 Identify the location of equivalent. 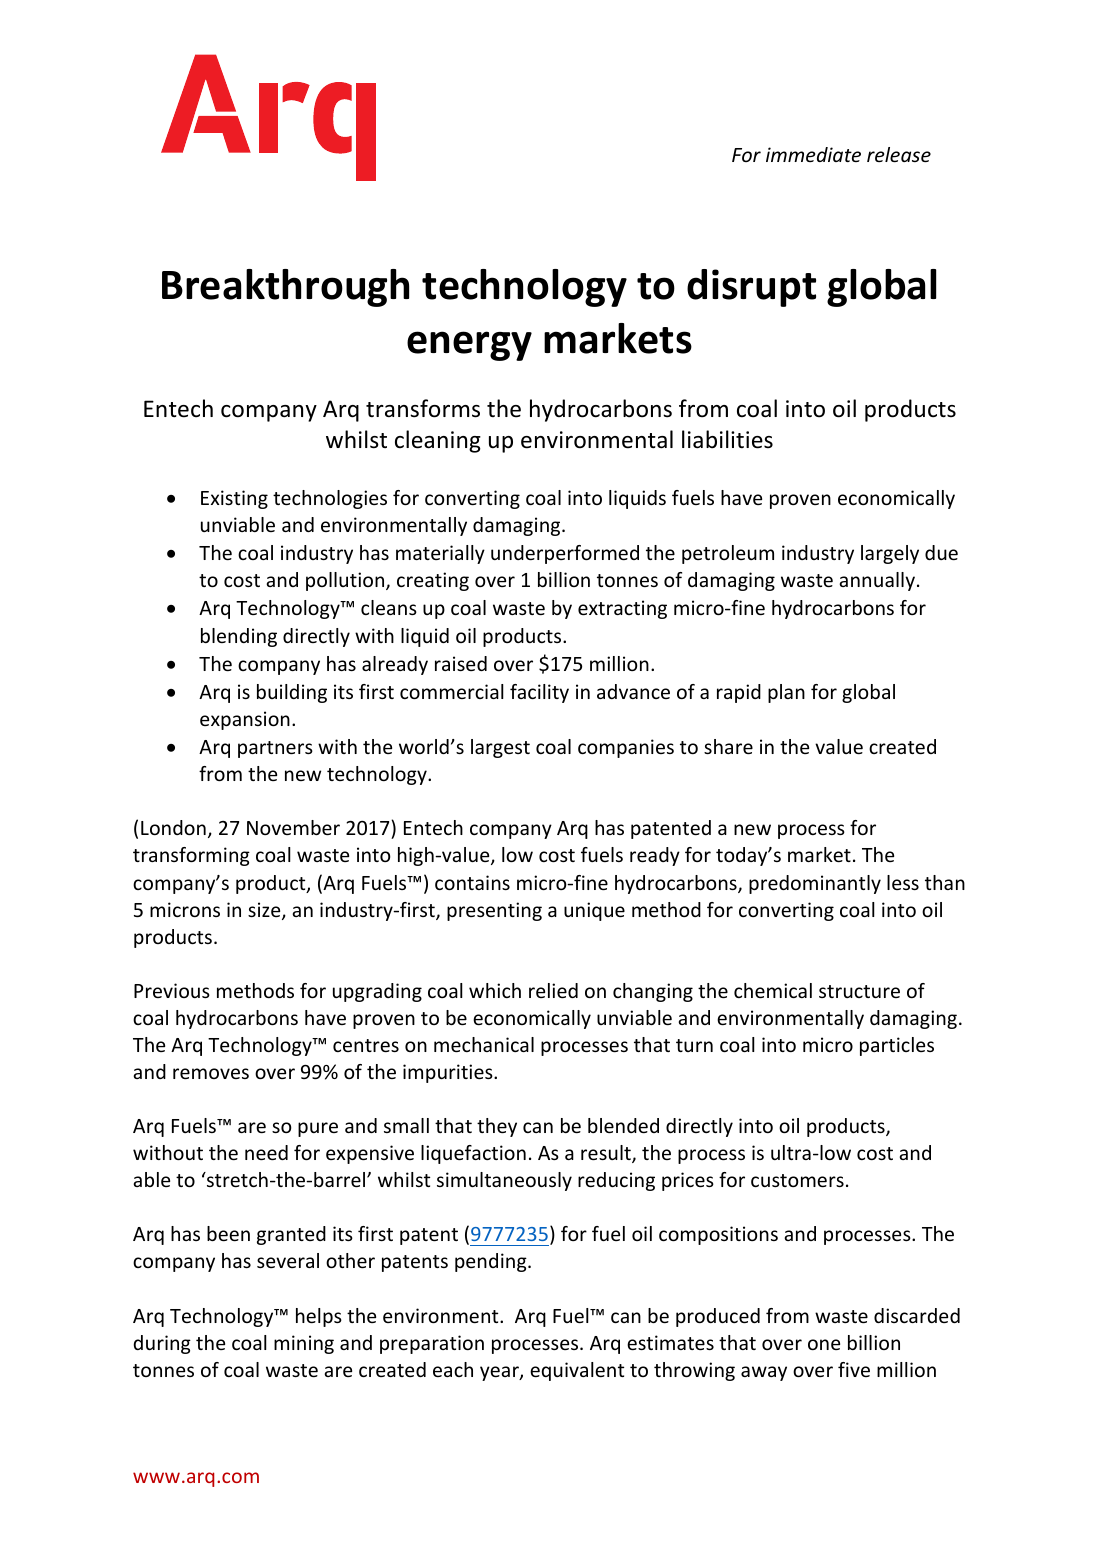
(577, 1371).
